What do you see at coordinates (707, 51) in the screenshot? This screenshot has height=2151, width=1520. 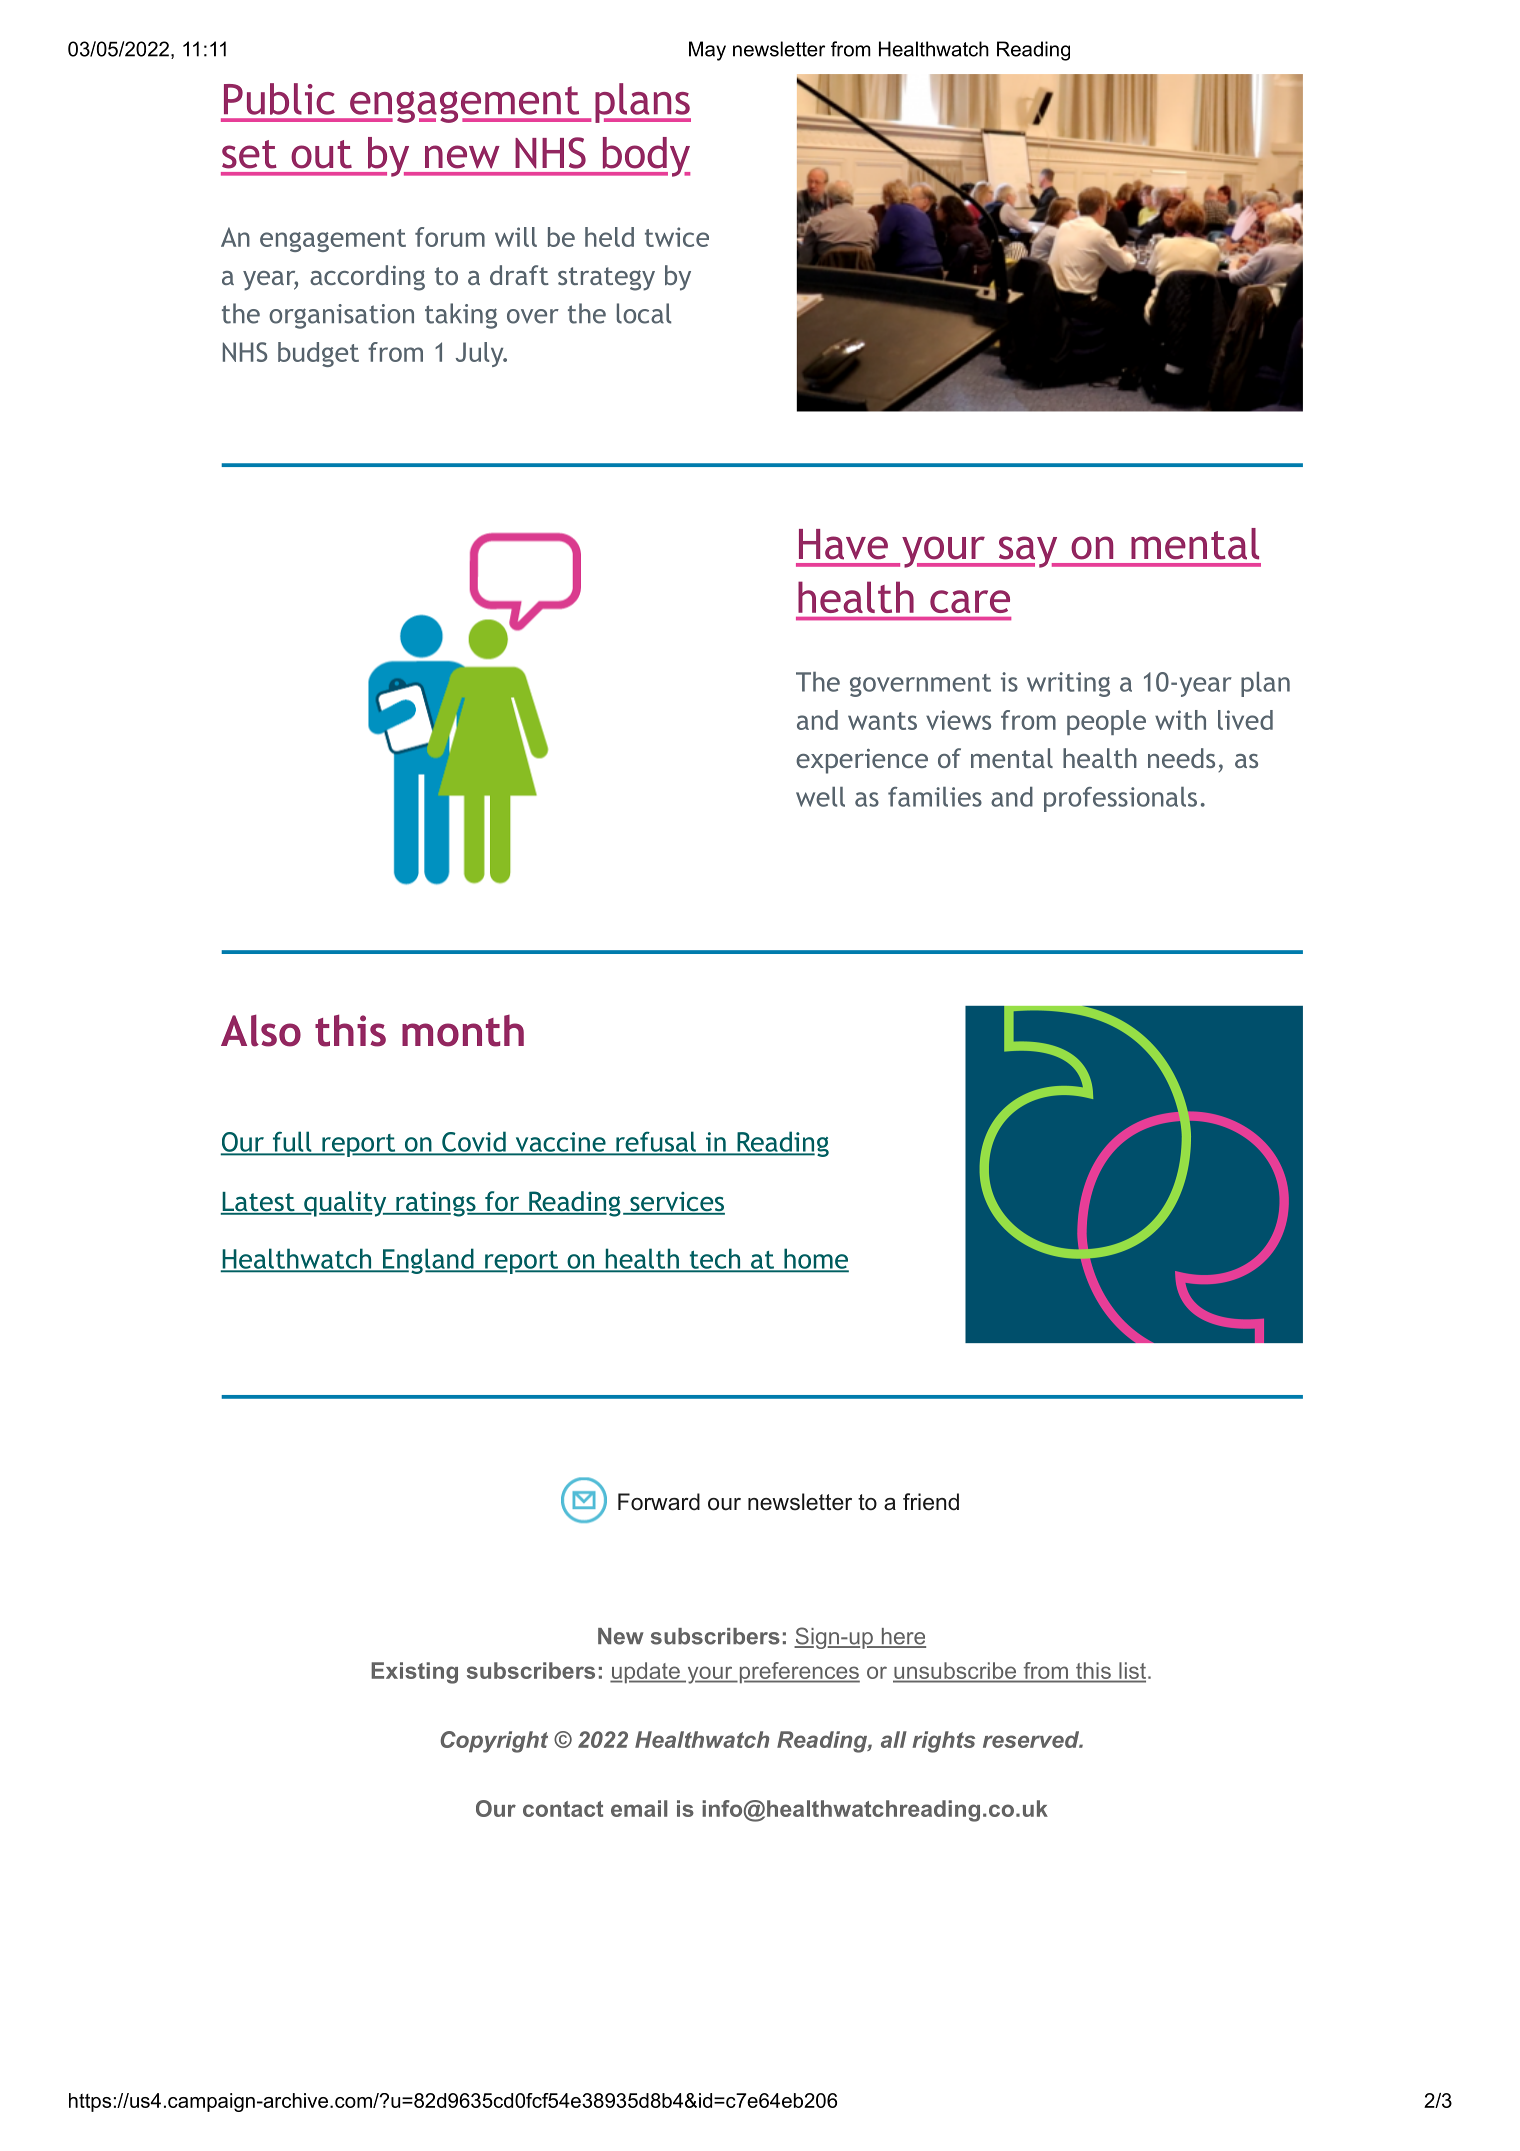 I see `May` at bounding box center [707, 51].
